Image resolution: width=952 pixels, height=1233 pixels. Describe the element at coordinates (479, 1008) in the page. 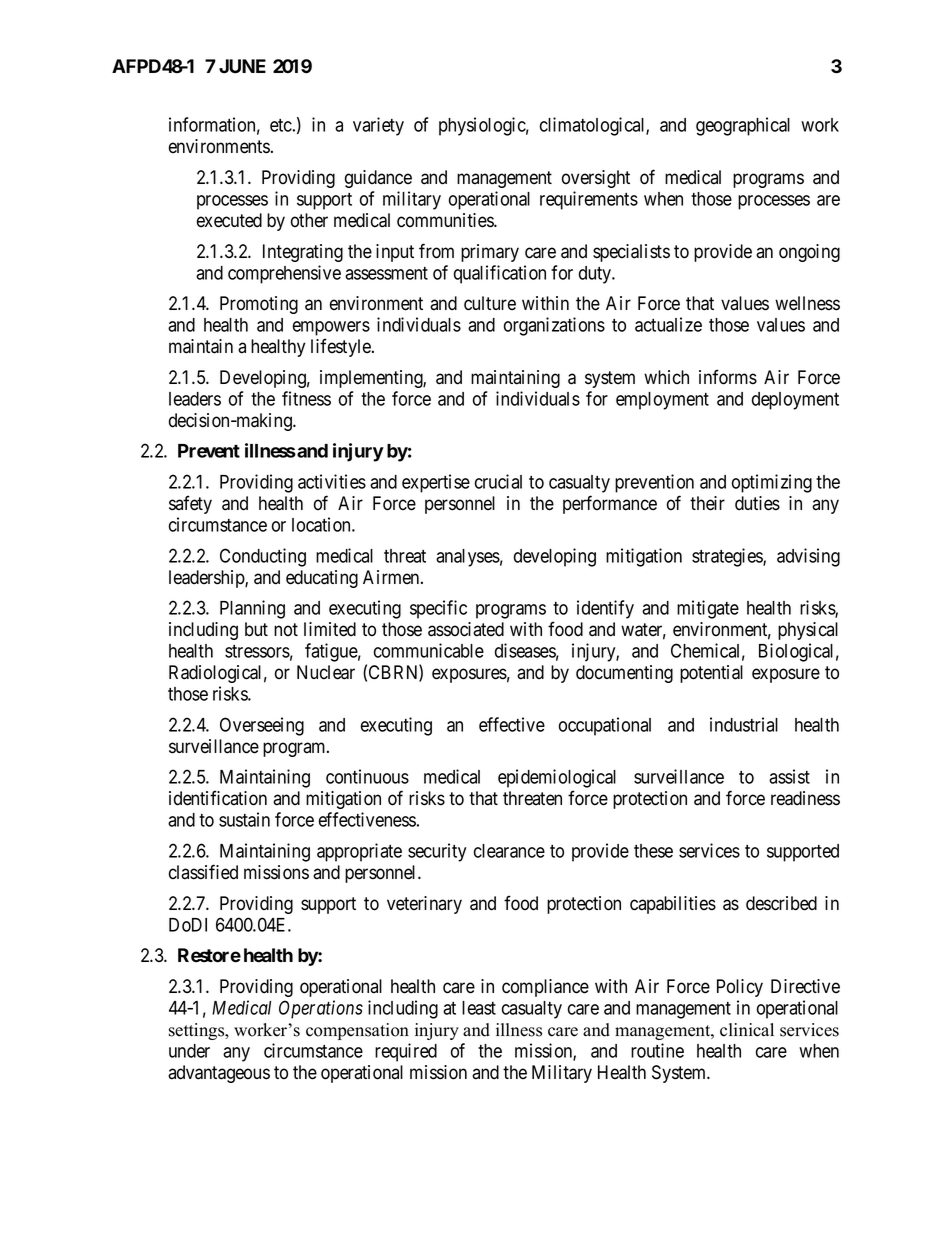

I see `least` at that location.
